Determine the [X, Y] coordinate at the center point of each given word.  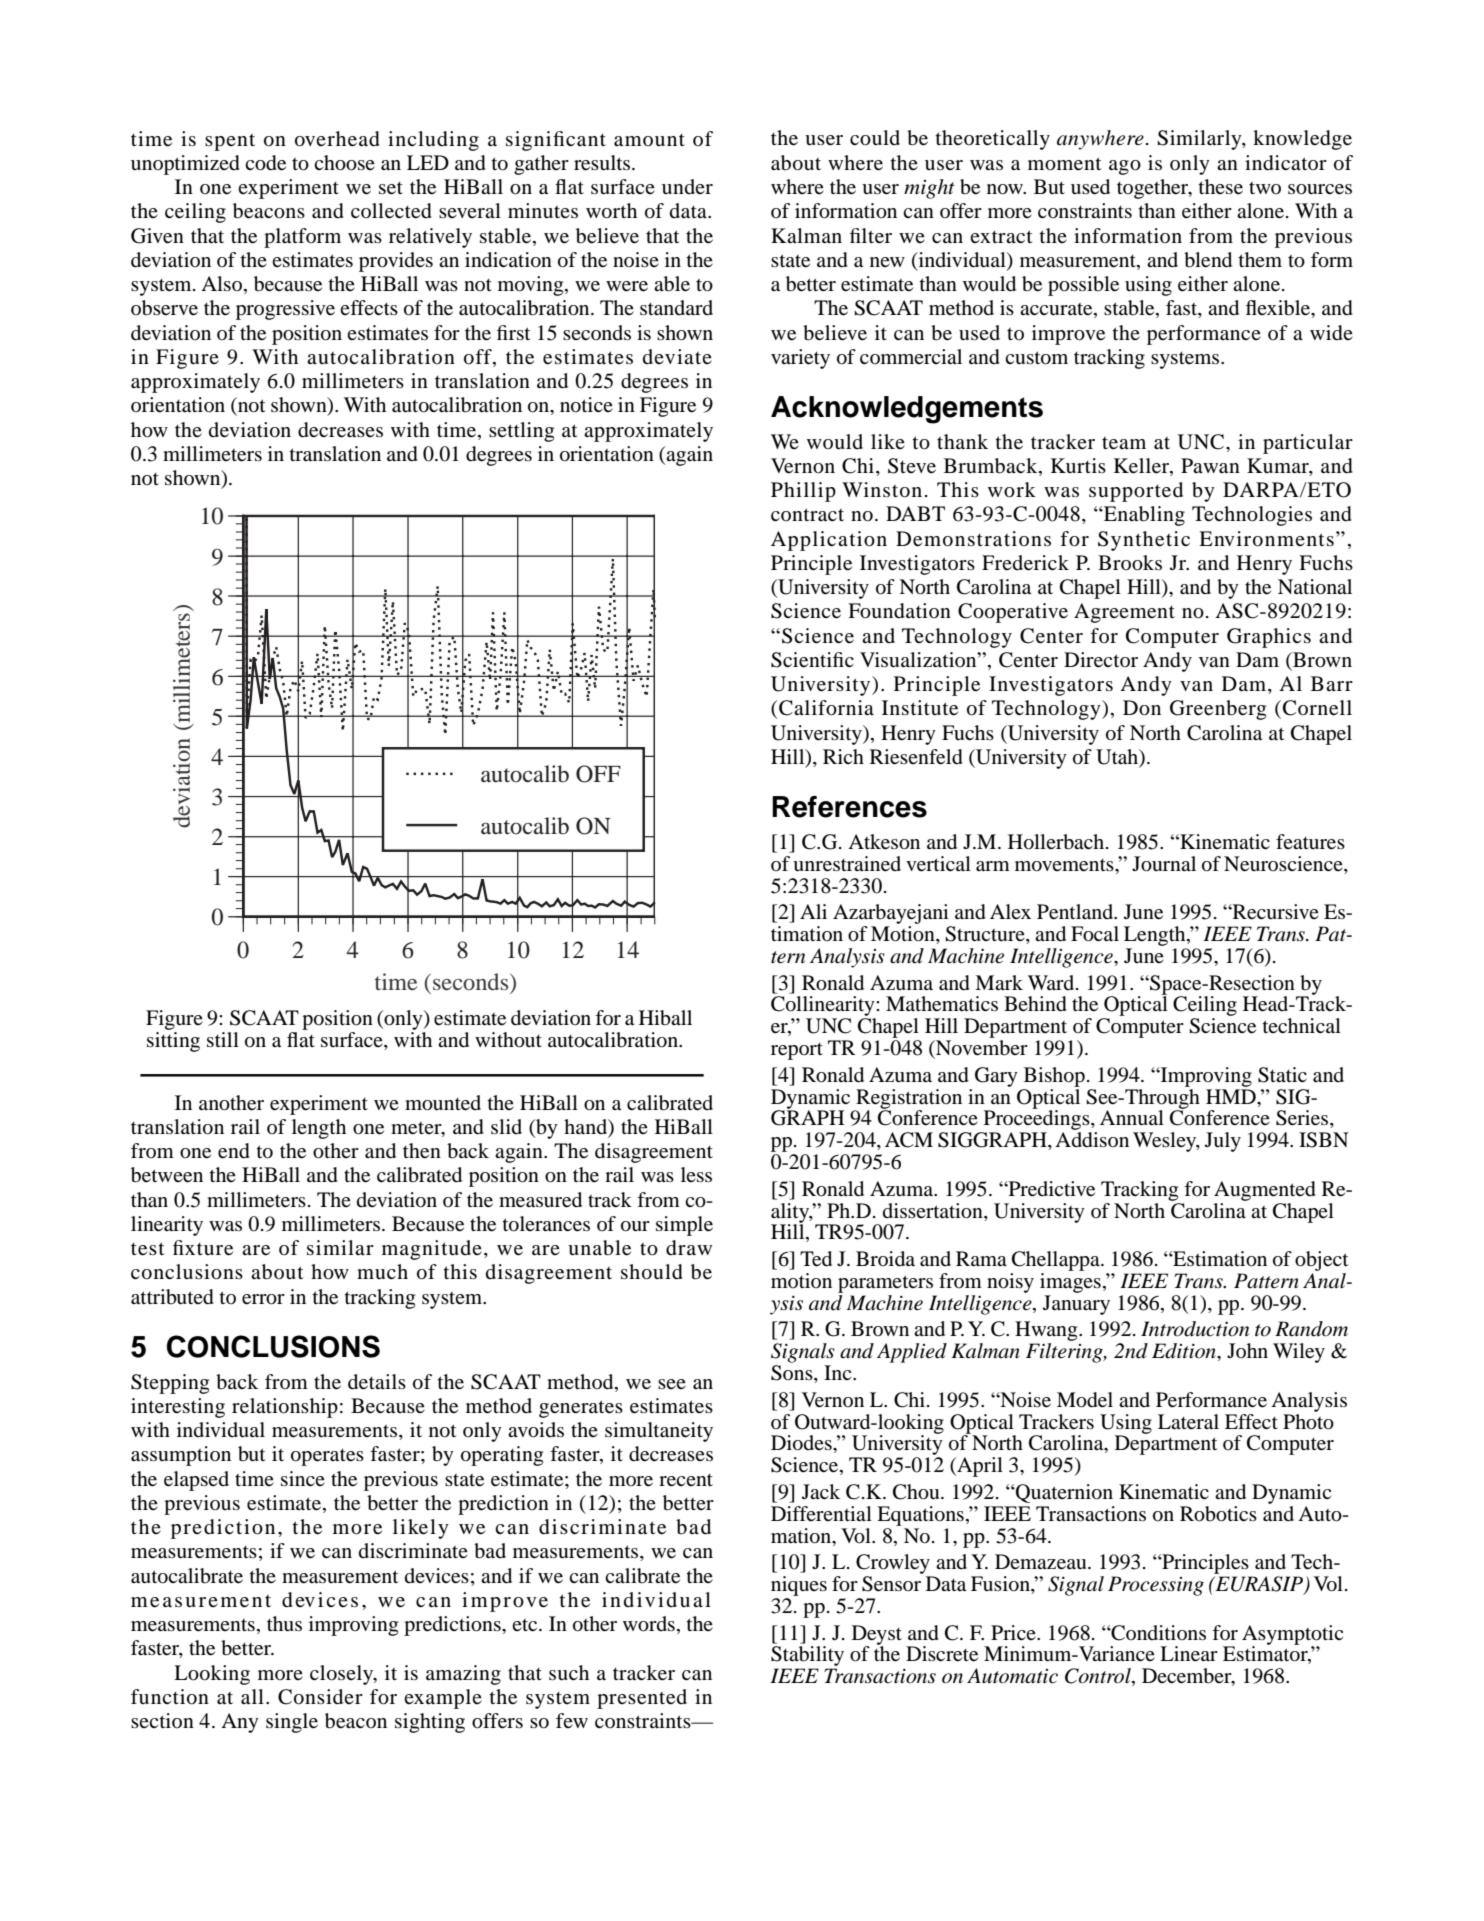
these [1221, 187]
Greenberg [1218, 710]
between [167, 1175]
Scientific [812, 660]
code [265, 163]
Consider [320, 1697]
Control [1099, 1677]
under [687, 186]
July [1223, 1142]
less [696, 1174]
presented [642, 1699]
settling [521, 432]
